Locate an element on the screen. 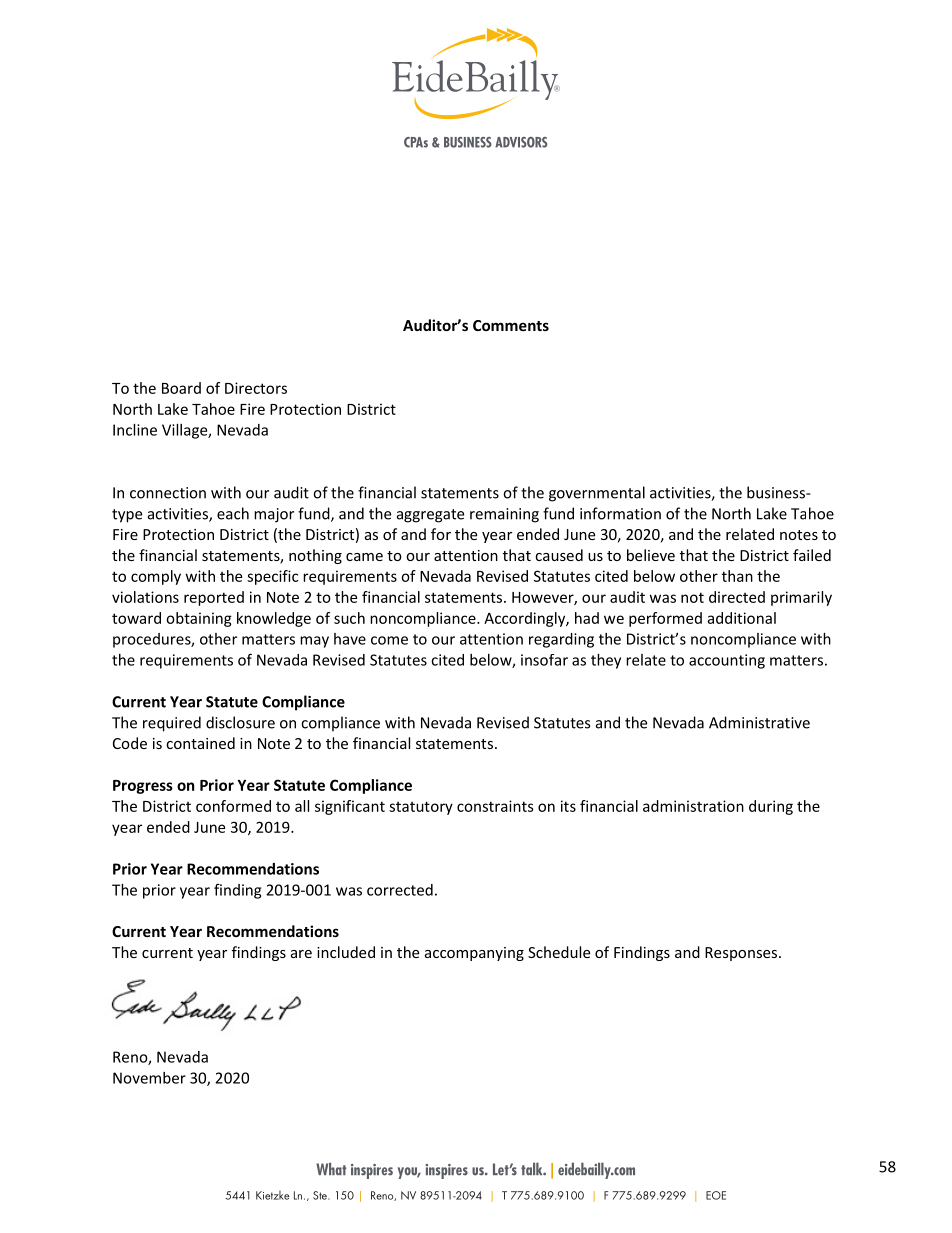  conformed is located at coordinates (233, 806).
